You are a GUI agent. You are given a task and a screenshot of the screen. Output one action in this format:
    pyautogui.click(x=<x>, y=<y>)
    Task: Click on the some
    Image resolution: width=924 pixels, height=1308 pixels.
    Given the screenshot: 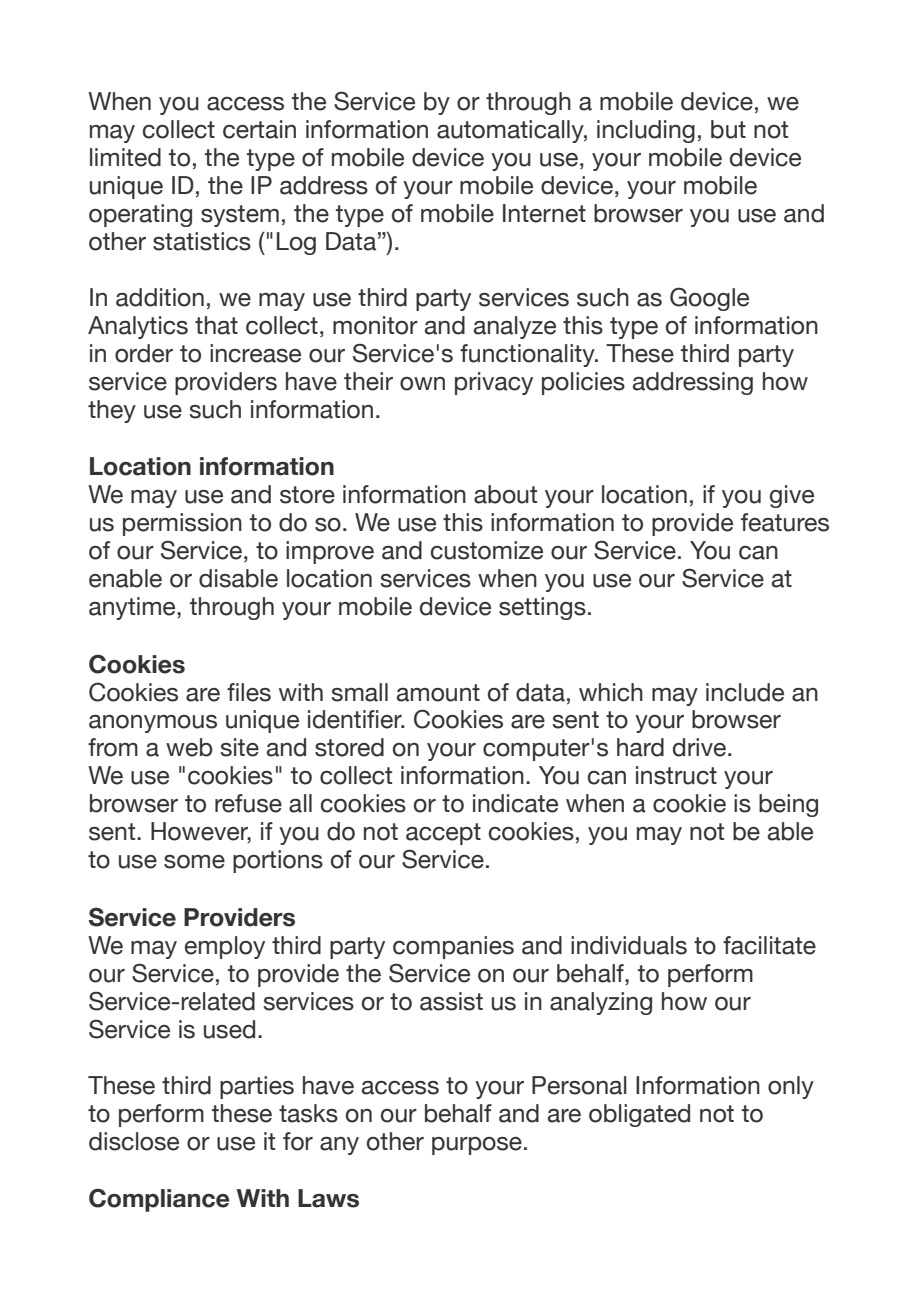 What is the action you would take?
    pyautogui.click(x=194, y=862)
